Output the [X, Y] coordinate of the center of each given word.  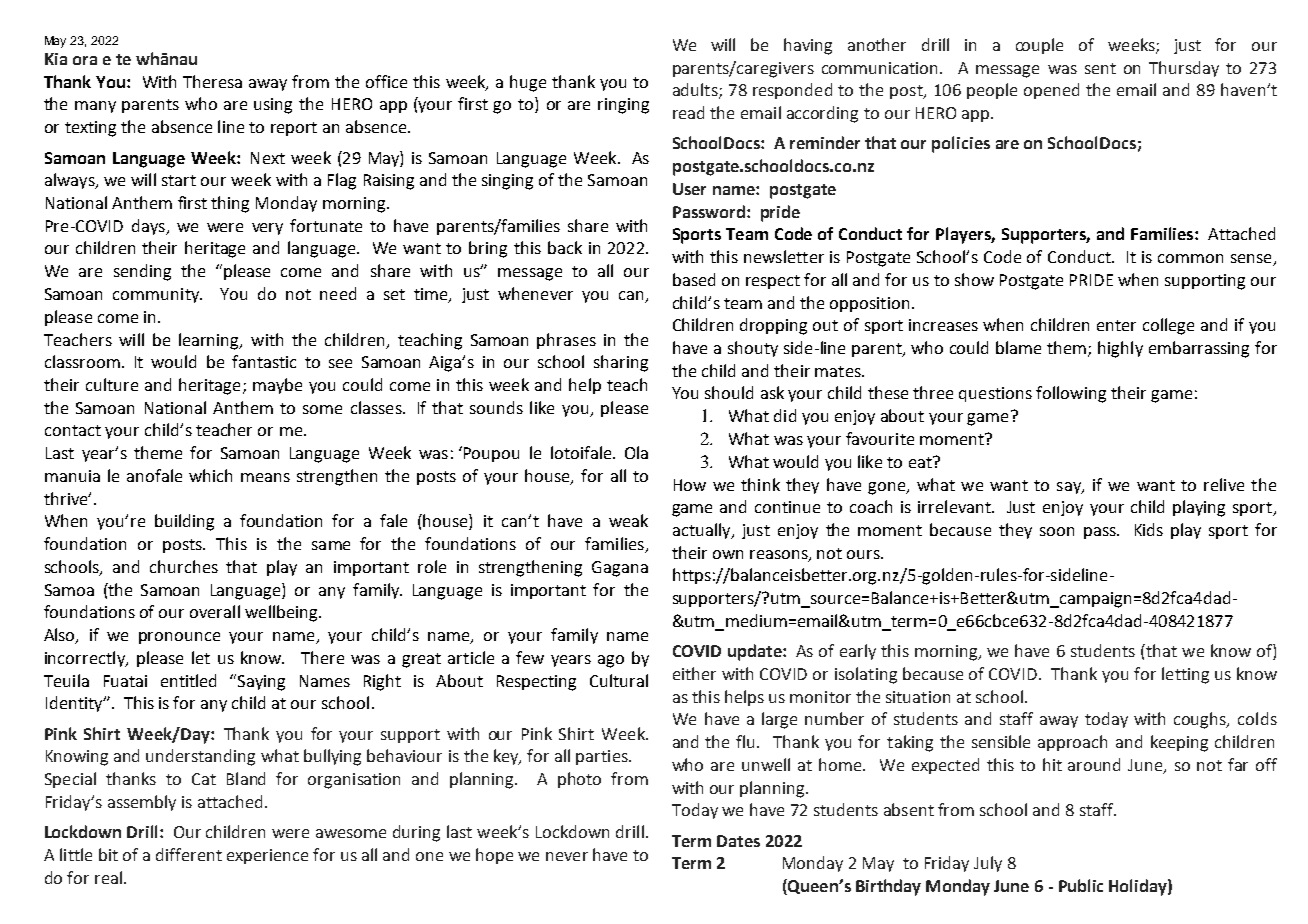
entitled [188, 680]
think [760, 484]
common [1190, 258]
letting [1185, 675]
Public [1081, 885]
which [210, 475]
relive [1224, 484]
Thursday [1184, 69]
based [694, 279]
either [694, 673]
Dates [738, 841]
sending [142, 272]
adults [696, 91]
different [189, 854]
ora [85, 60]
